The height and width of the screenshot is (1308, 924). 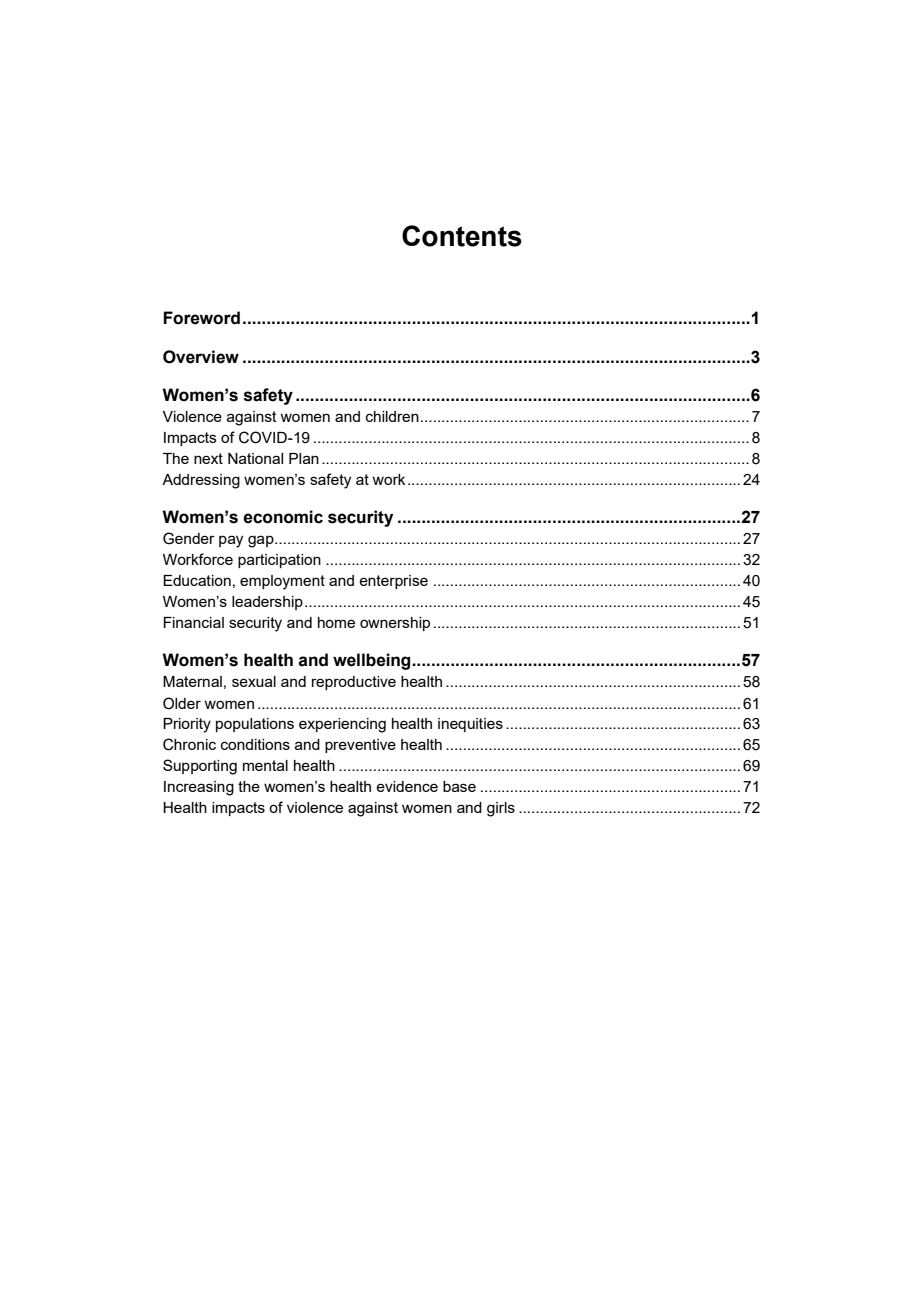 I want to click on economic, so click(x=283, y=517).
